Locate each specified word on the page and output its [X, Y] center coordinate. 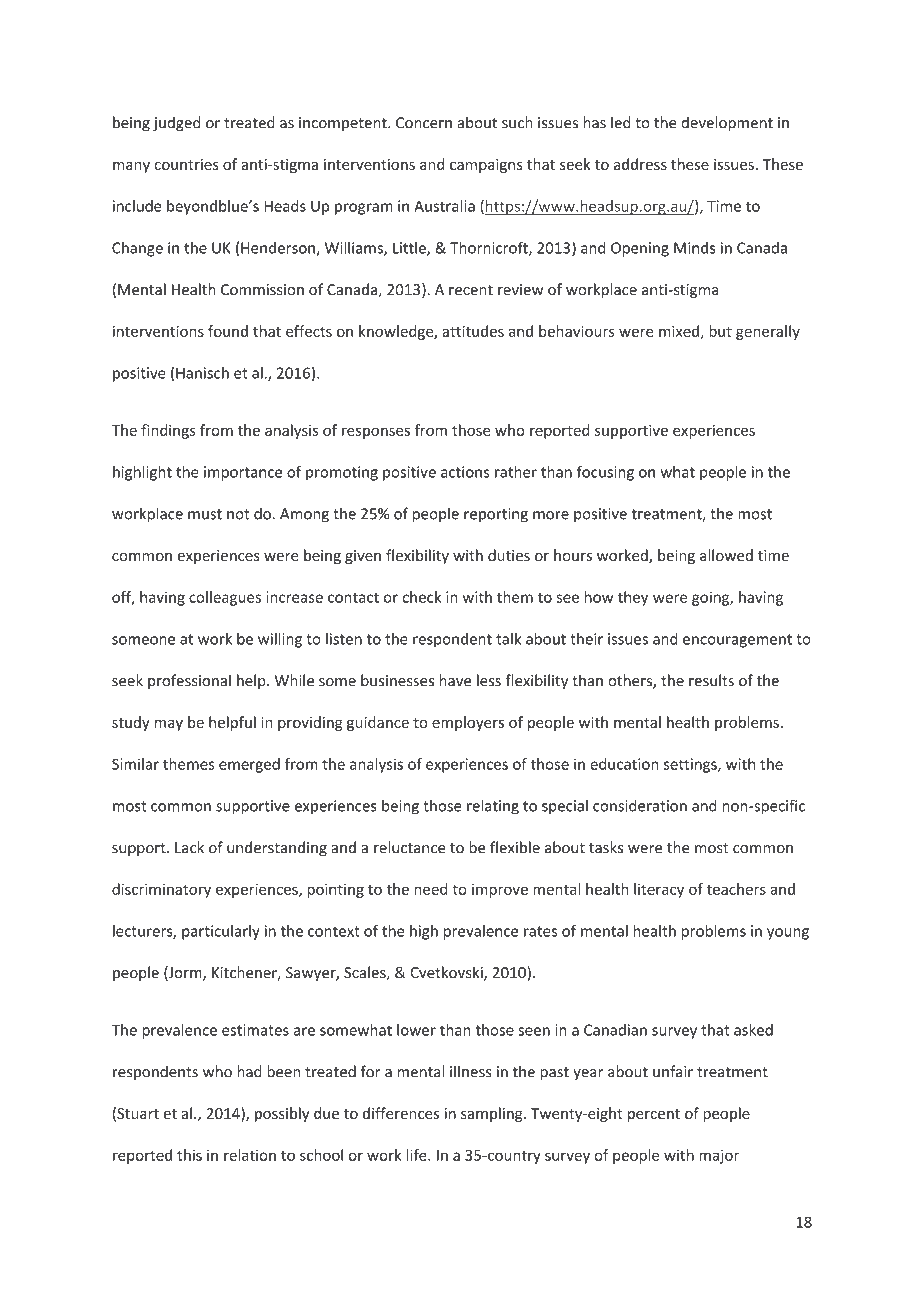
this [189, 1155]
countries [187, 164]
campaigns [486, 166]
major [719, 1156]
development [727, 123]
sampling [493, 1114]
